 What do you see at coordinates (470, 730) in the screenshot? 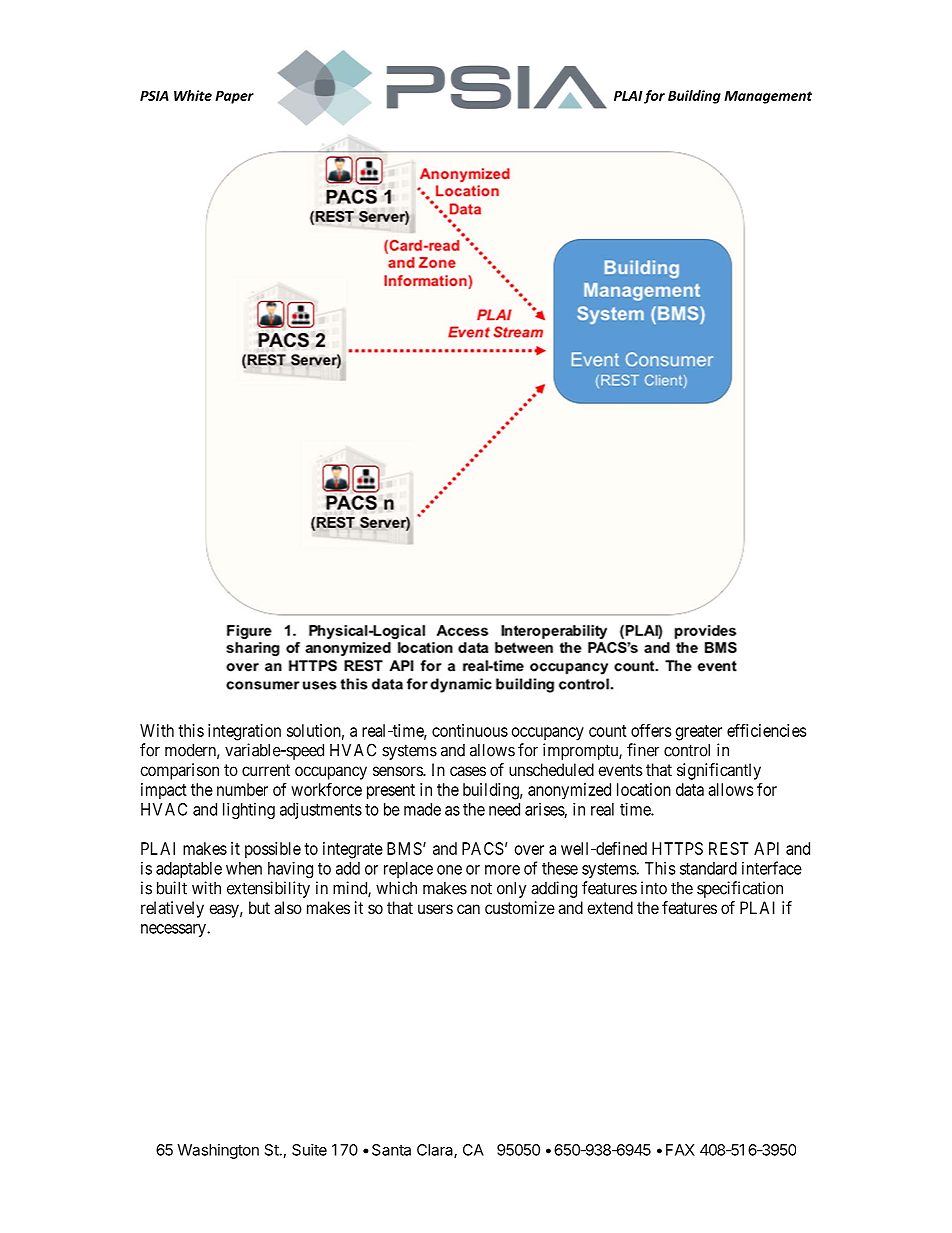
I see `continuous` at bounding box center [470, 730].
